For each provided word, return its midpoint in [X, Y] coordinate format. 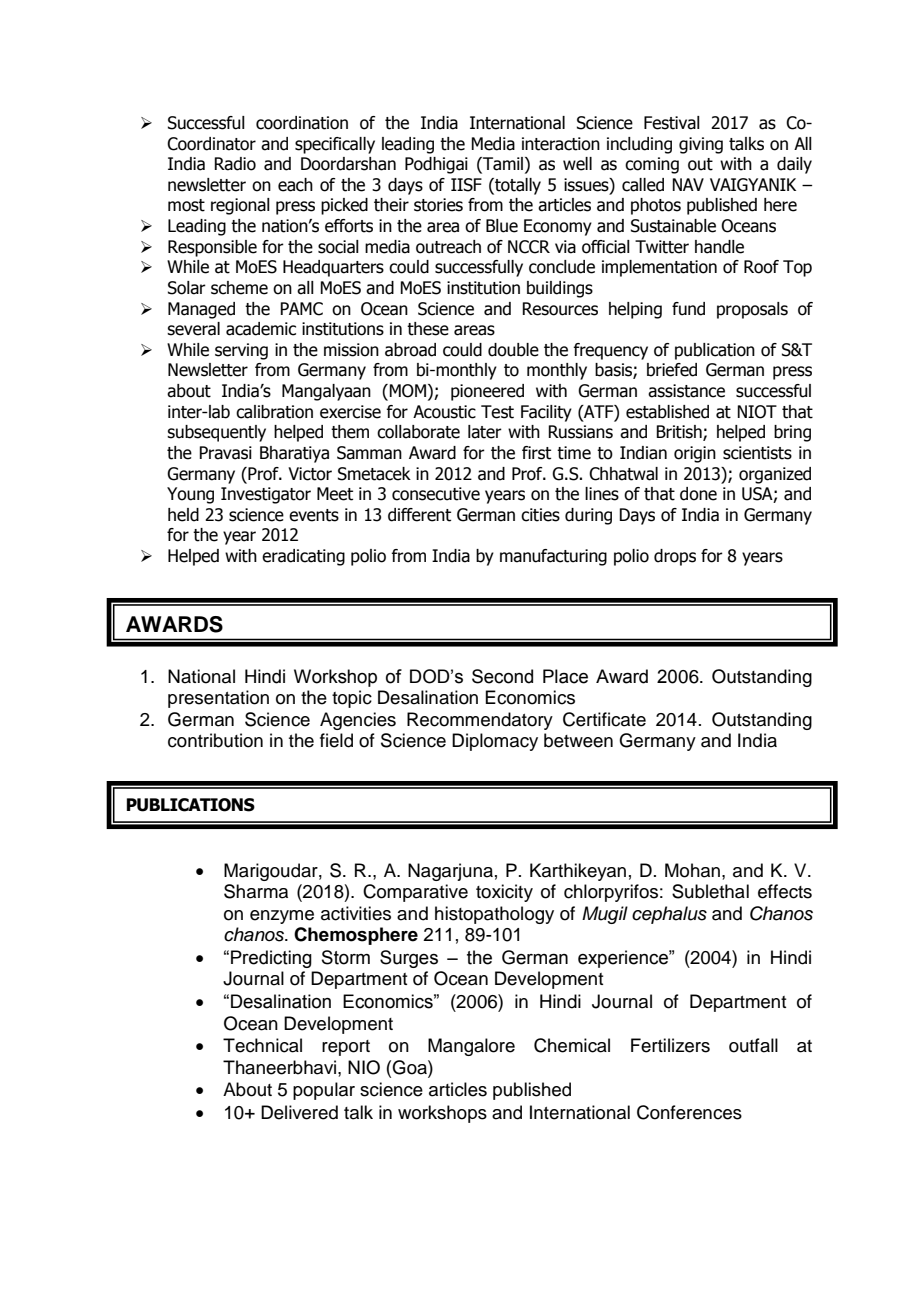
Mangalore [471, 1047]
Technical [262, 1045]
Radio [235, 164]
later [485, 432]
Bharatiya [294, 454]
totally [517, 186]
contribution [215, 740]
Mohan [692, 870]
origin [695, 454]
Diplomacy [495, 742]
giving [701, 145]
